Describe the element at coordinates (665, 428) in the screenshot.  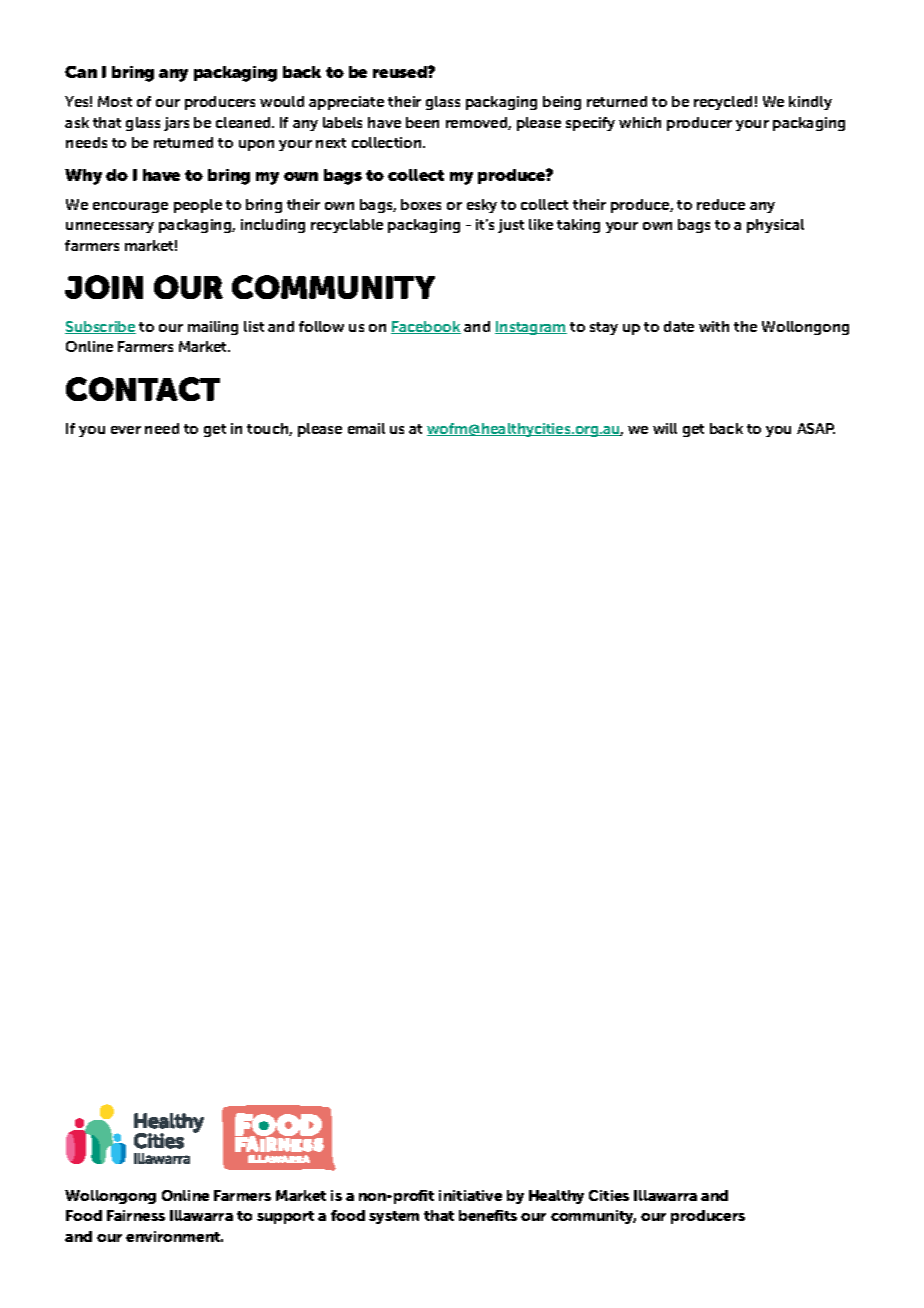
I see `will` at that location.
